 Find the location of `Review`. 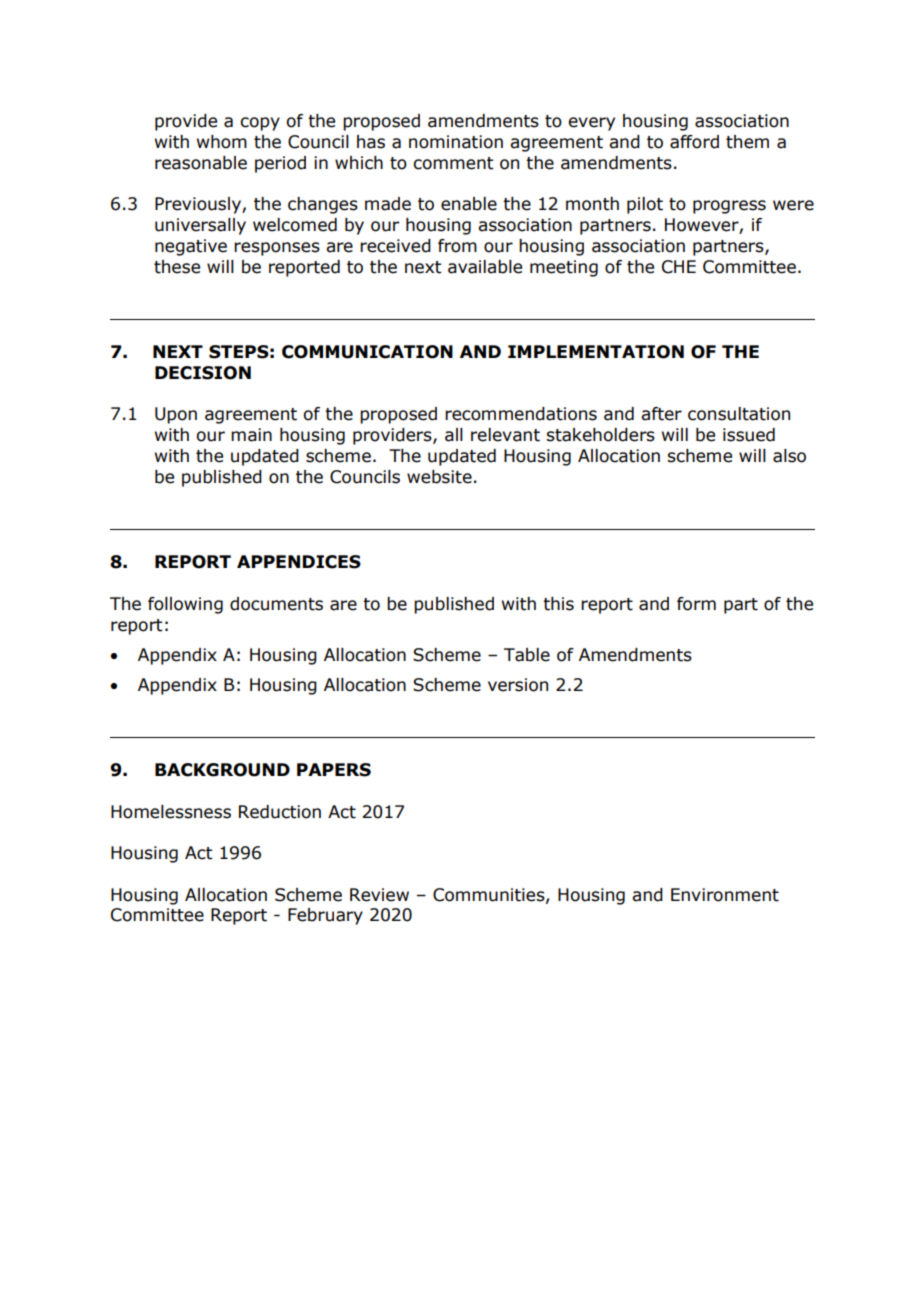

Review is located at coordinates (379, 895).
